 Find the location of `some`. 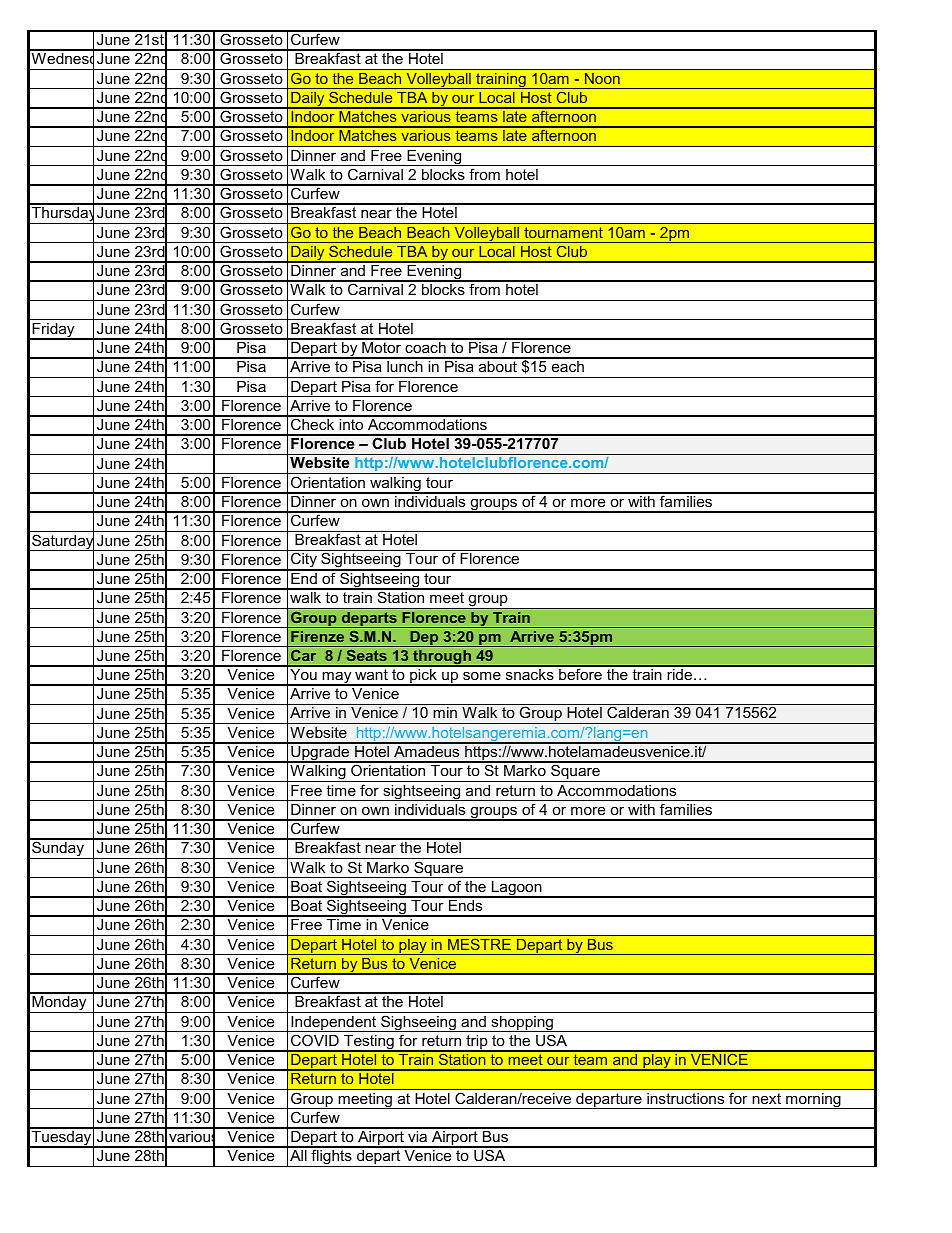

some is located at coordinates (482, 675).
